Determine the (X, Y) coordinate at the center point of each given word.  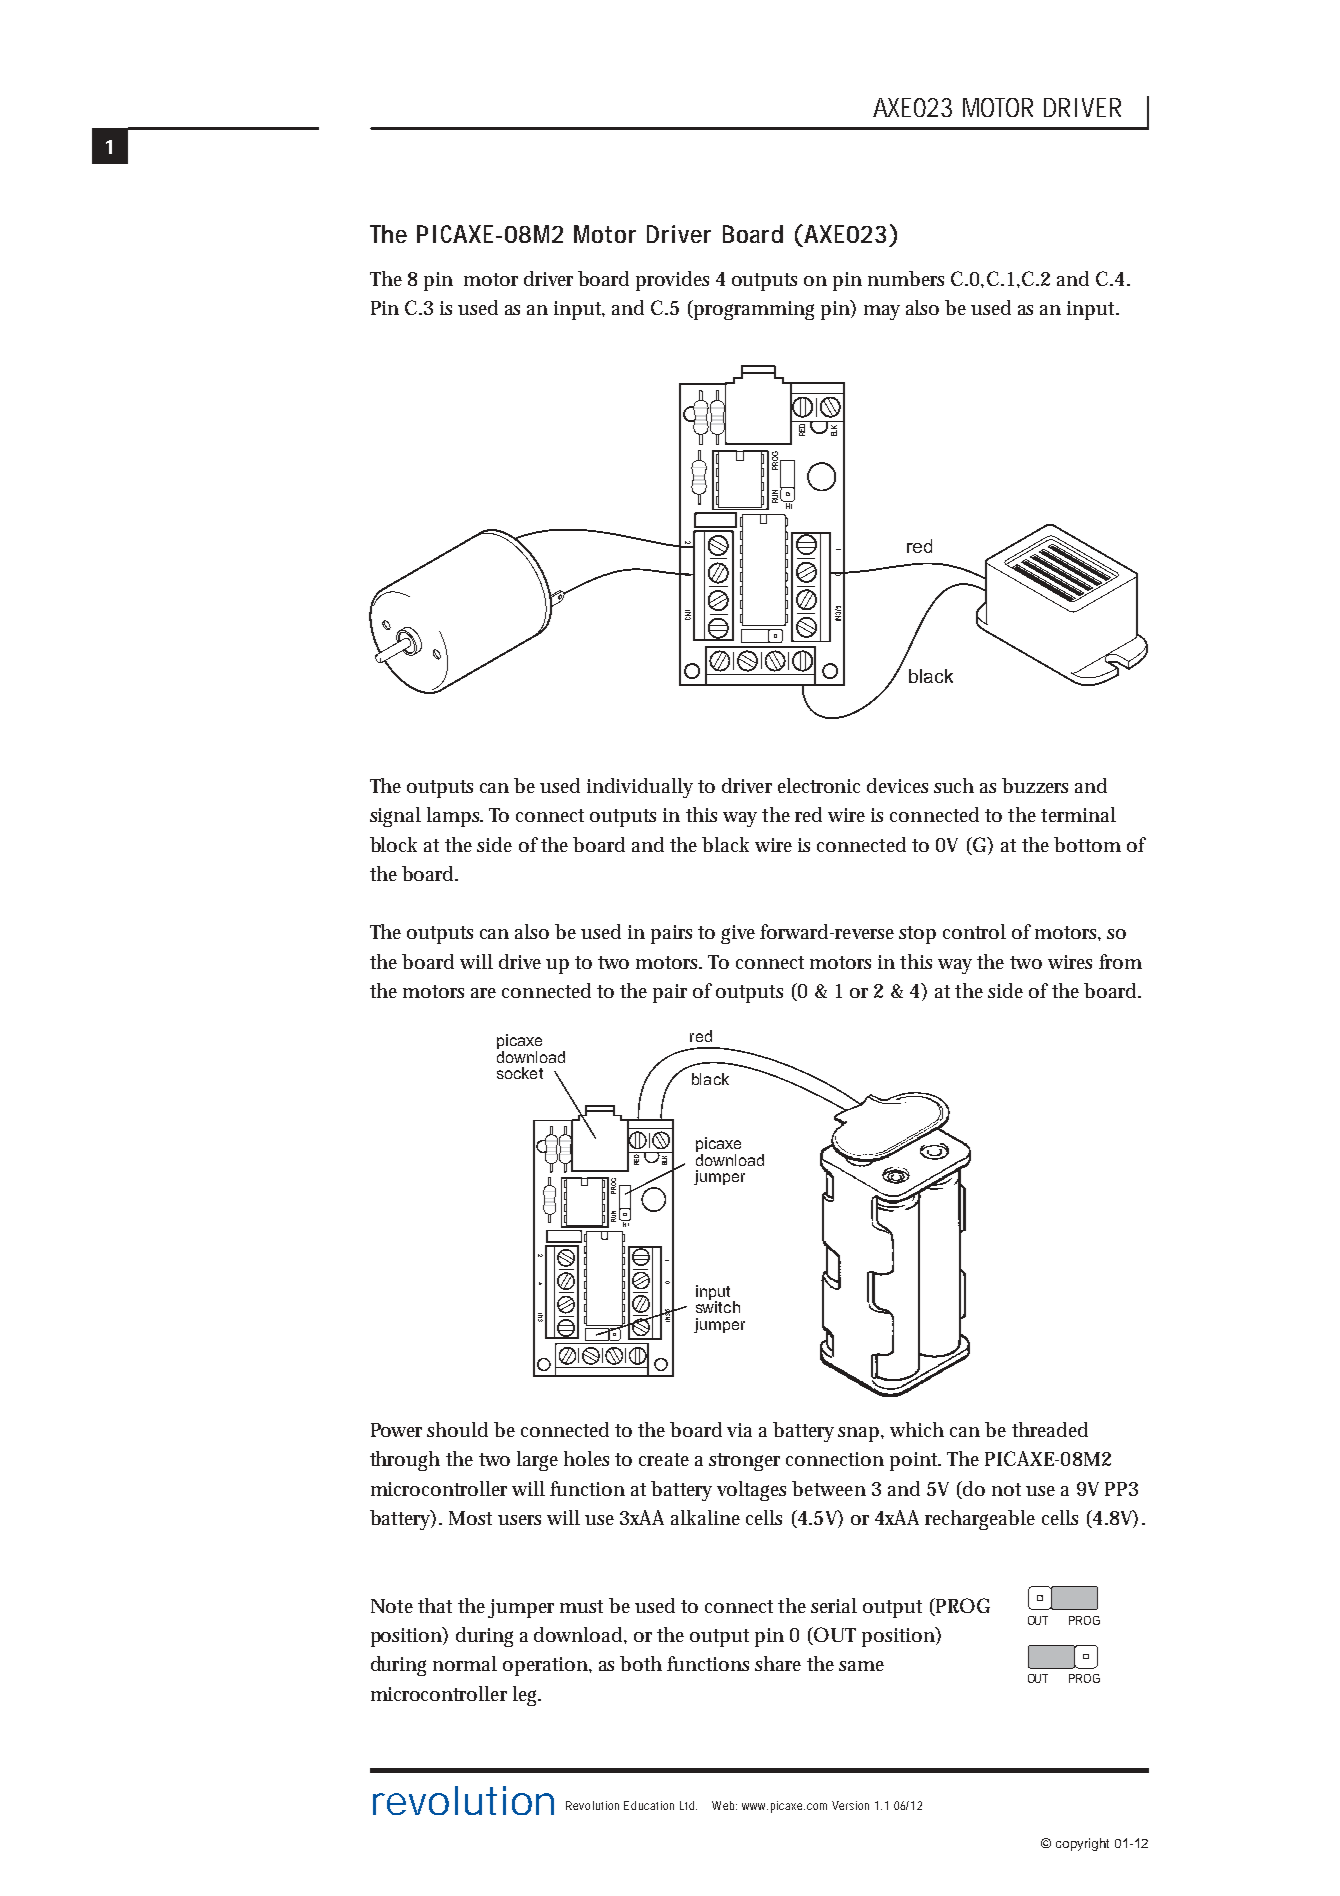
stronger (744, 1462)
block (393, 844)
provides (672, 281)
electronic (819, 785)
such (954, 785)
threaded (1050, 1429)
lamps (455, 817)
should (457, 1429)
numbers (906, 278)
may (882, 312)
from (1120, 961)
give (738, 934)
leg (527, 1696)
